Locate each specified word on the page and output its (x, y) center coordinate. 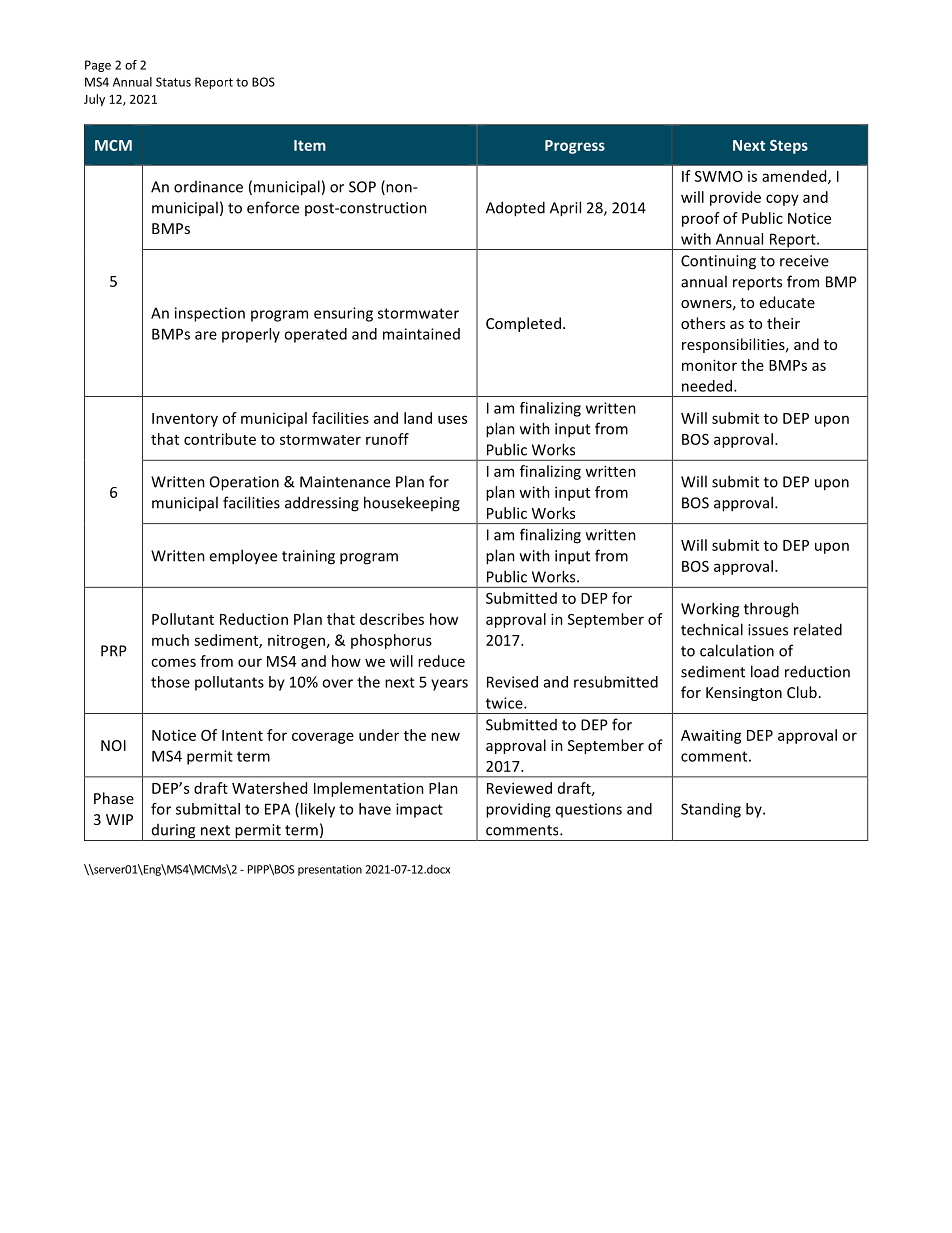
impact (419, 810)
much (170, 640)
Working (710, 610)
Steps (789, 147)
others (703, 323)
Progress (575, 147)
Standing (711, 810)
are (206, 335)
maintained (421, 334)
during (173, 832)
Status (173, 82)
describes (392, 619)
